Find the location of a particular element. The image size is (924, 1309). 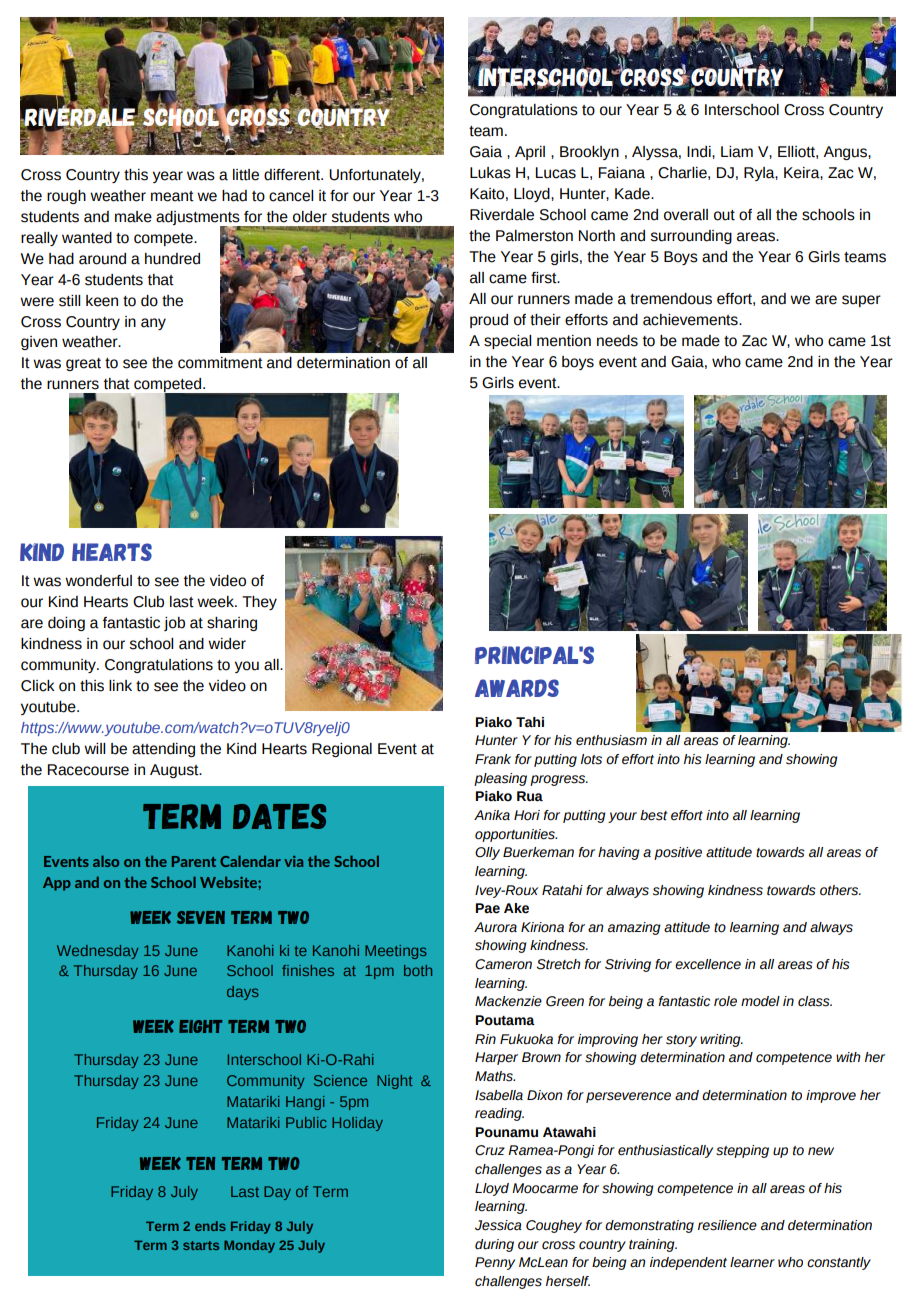

special is located at coordinates (507, 342).
